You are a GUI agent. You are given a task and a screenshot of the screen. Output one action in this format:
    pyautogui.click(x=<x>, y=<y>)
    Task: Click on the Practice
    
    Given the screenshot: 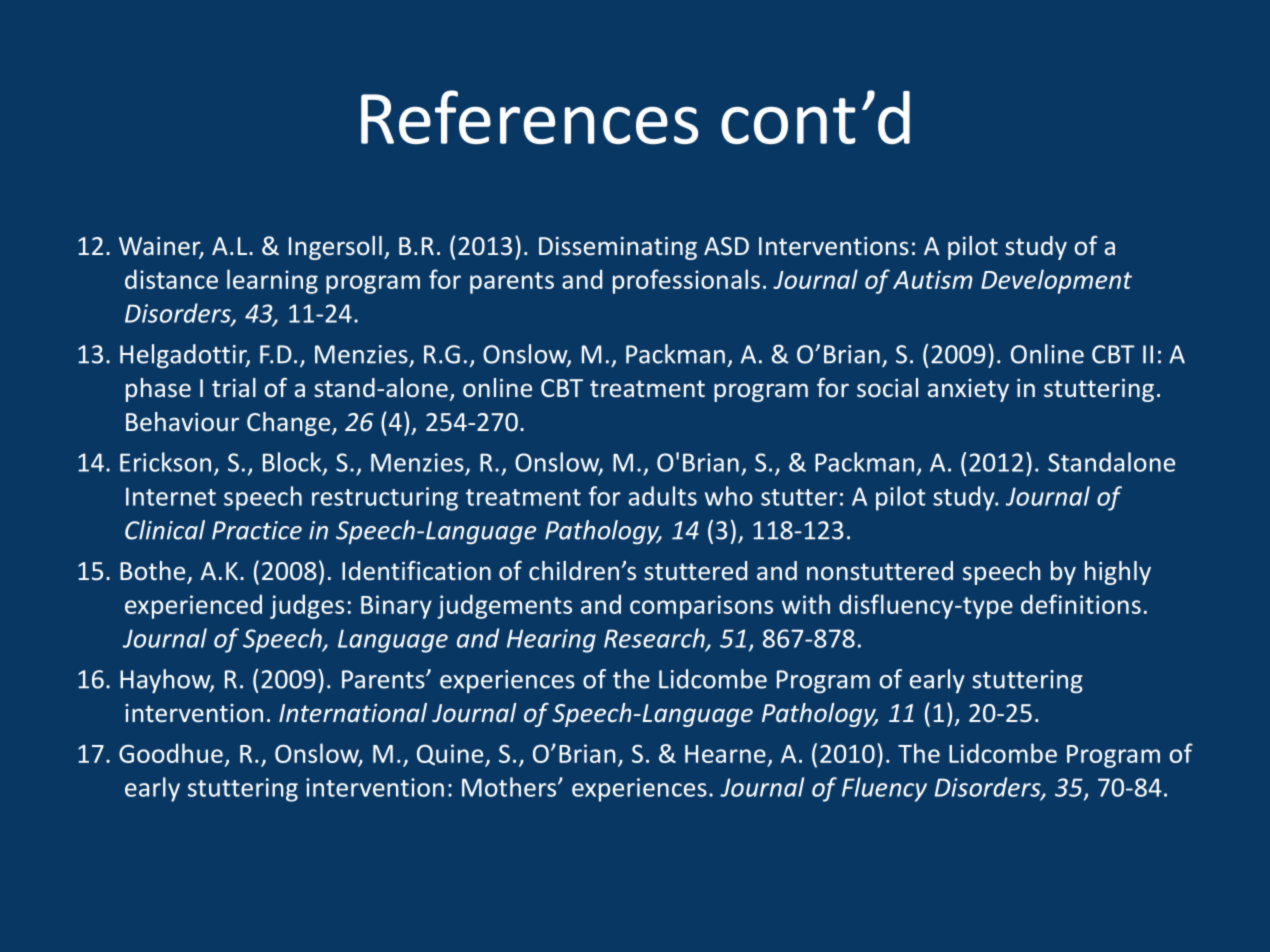 What is the action you would take?
    pyautogui.click(x=257, y=530)
